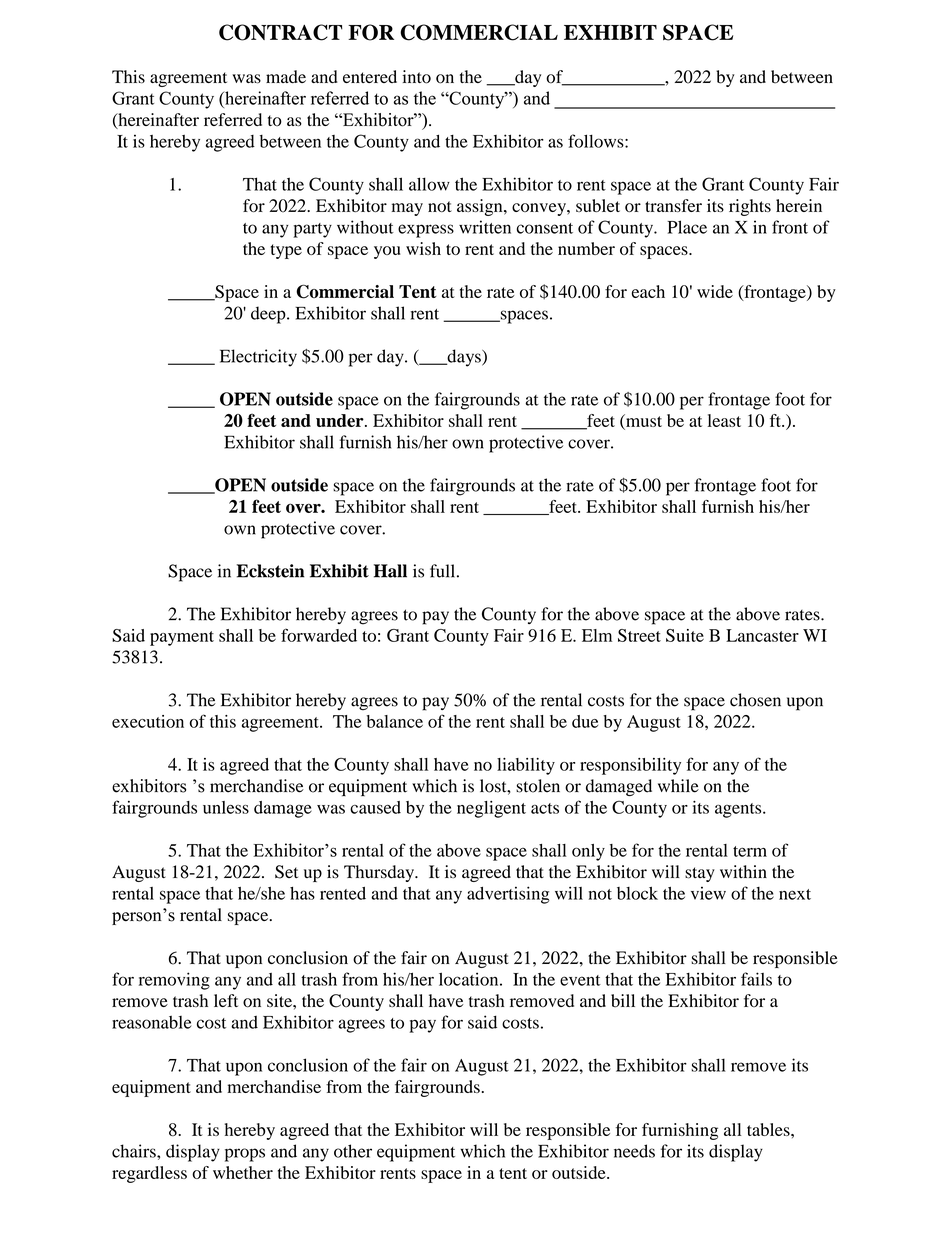 This page has height=1233, width=952. What do you see at coordinates (286, 76) in the page?
I see `made` at bounding box center [286, 76].
